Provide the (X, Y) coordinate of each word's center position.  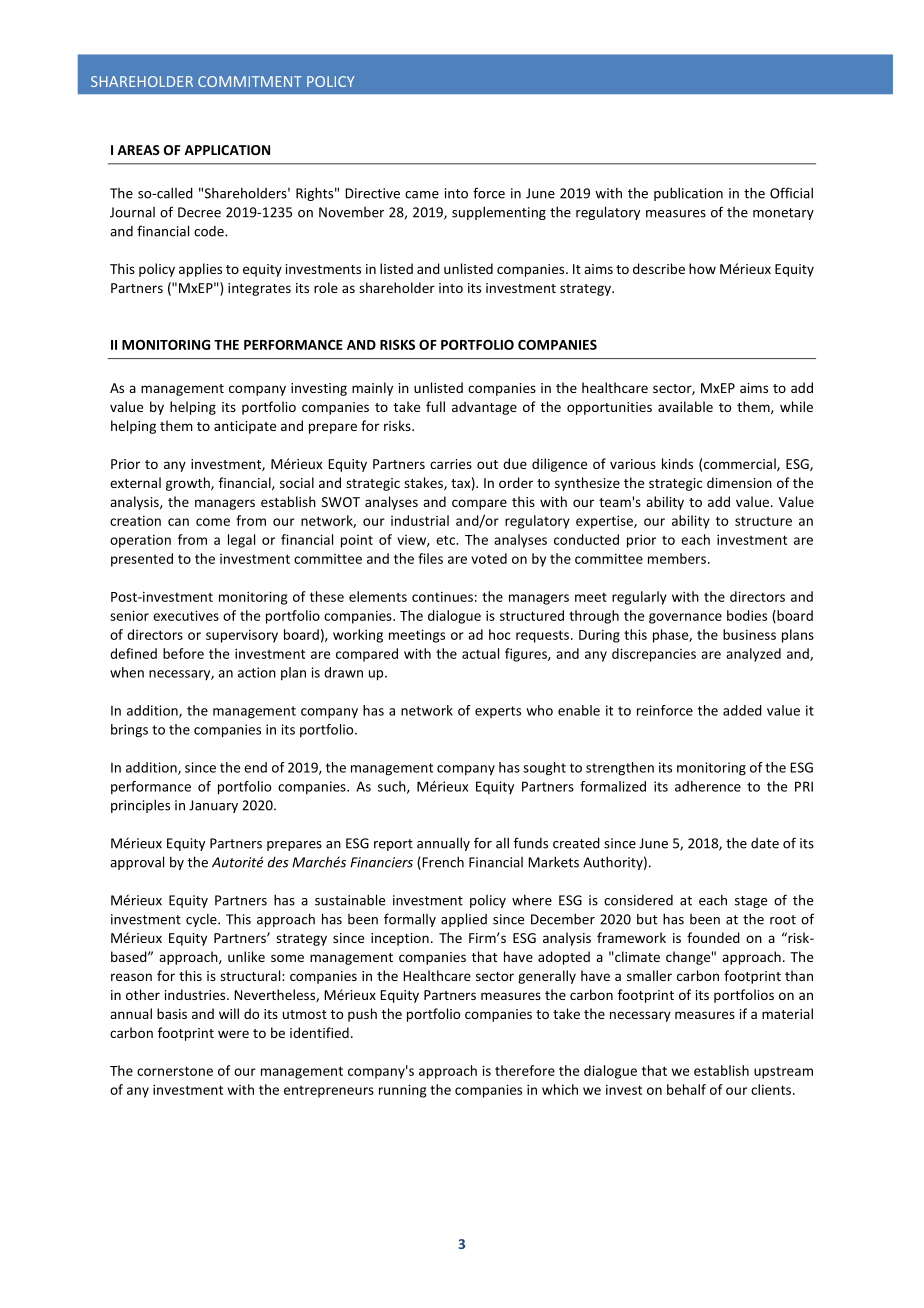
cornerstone (175, 1071)
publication (688, 194)
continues (442, 596)
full (435, 406)
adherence (708, 786)
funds (531, 843)
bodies (747, 615)
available (685, 406)
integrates (259, 289)
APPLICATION (227, 150)
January (213, 806)
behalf (686, 1089)
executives (186, 615)
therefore (525, 1070)
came (422, 195)
